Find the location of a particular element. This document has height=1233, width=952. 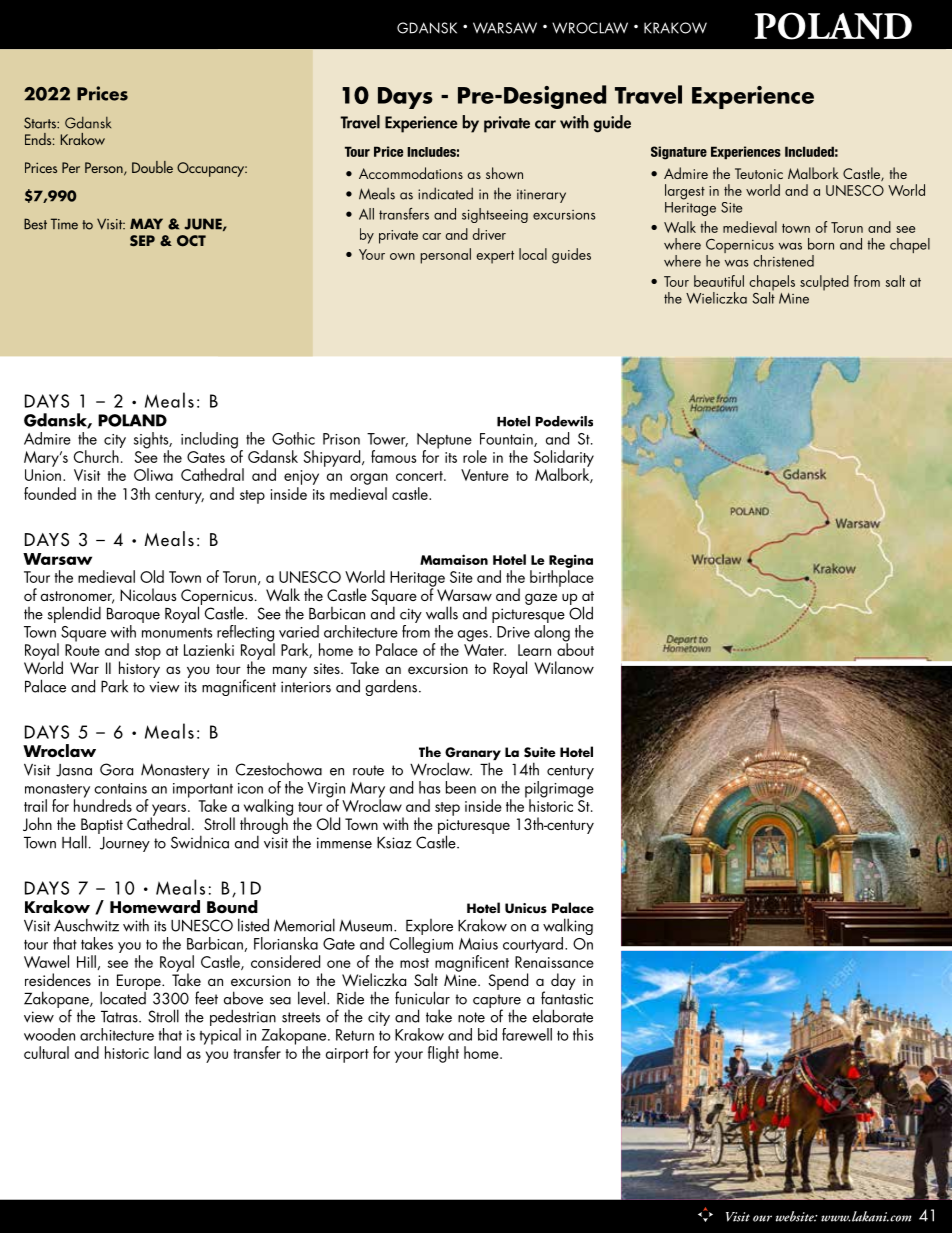

Accommodations is located at coordinates (411, 173).
